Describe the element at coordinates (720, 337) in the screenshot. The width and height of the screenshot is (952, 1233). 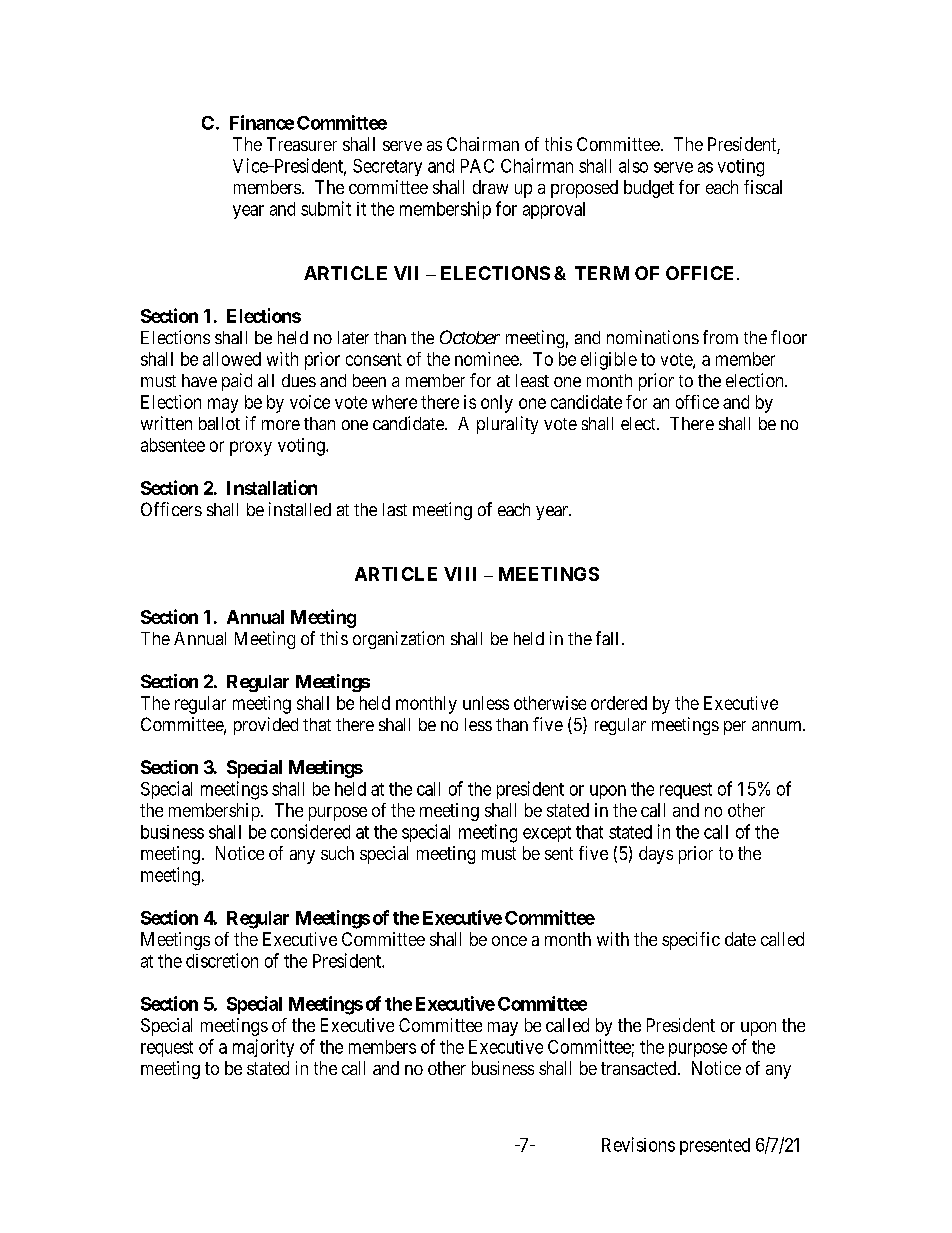
I see `from` at that location.
